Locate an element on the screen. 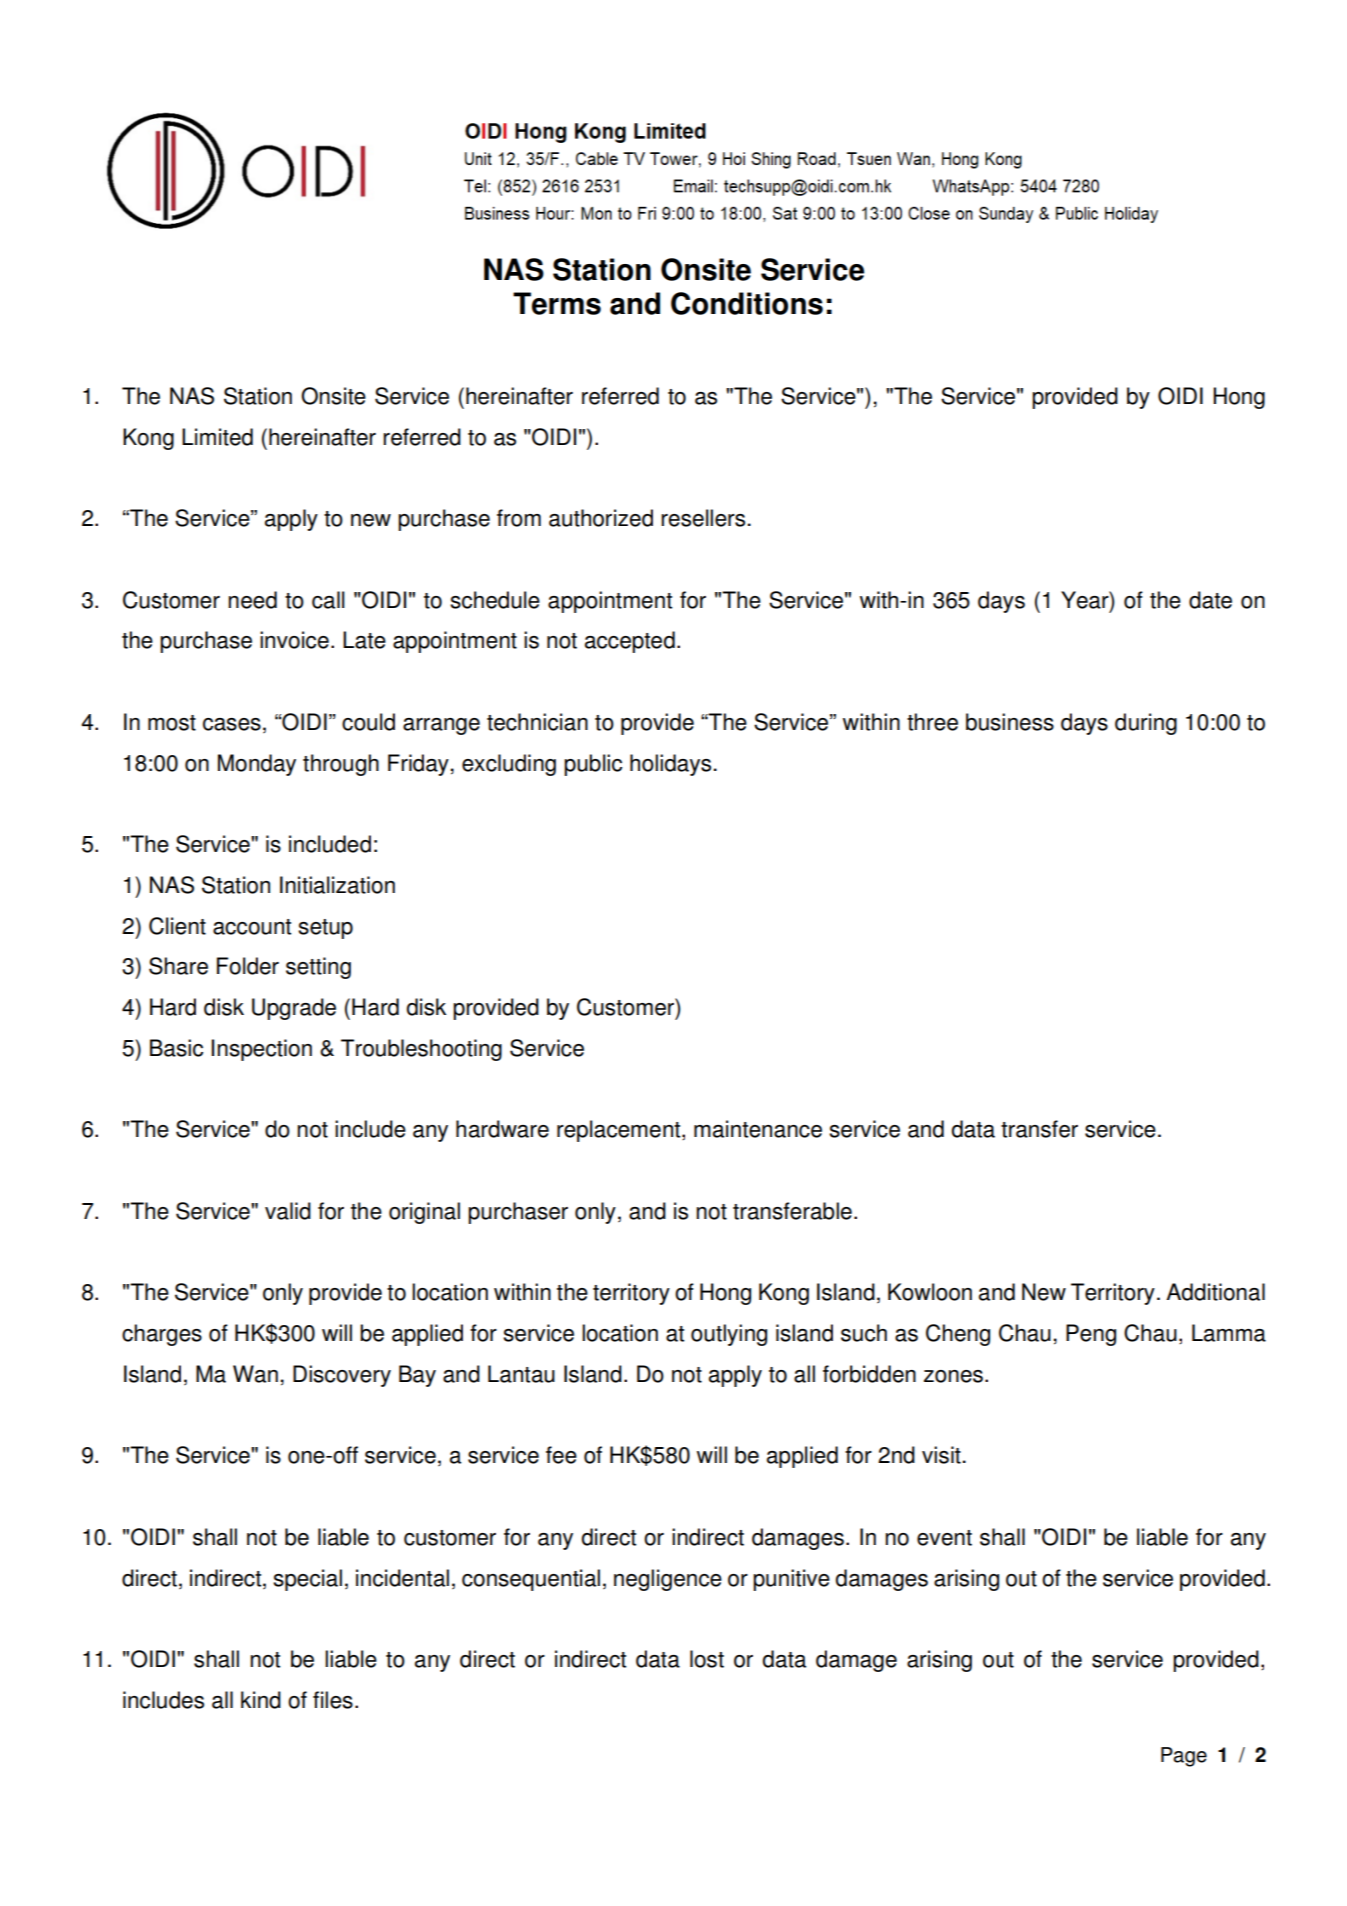 The image size is (1347, 1906). kind is located at coordinates (261, 1700).
